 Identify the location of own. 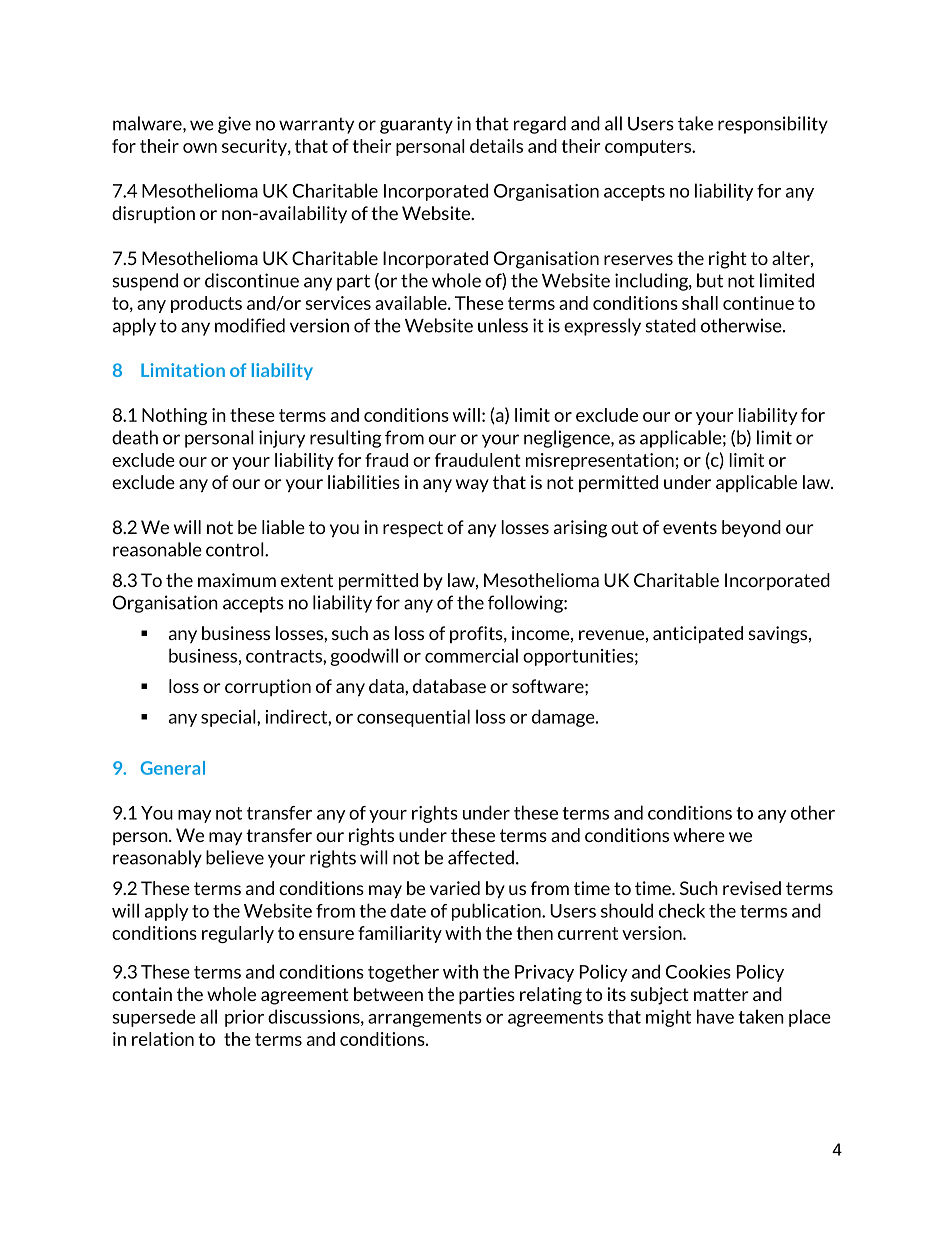
(200, 148).
